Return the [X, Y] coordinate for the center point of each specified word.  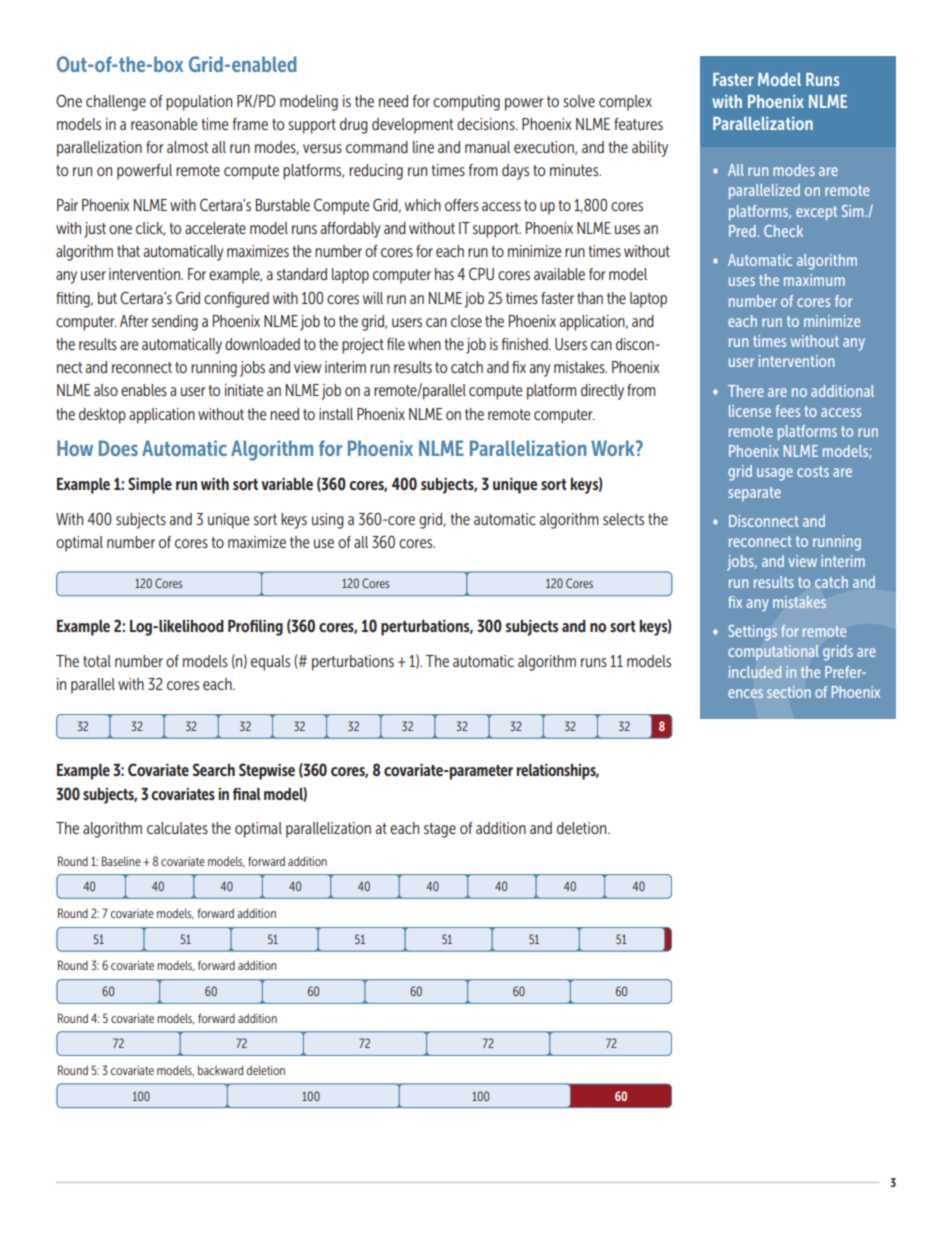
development [413, 126]
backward [220, 1070]
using [328, 521]
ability [650, 149]
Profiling [255, 628]
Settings [752, 633]
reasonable [164, 124]
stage [440, 830]
